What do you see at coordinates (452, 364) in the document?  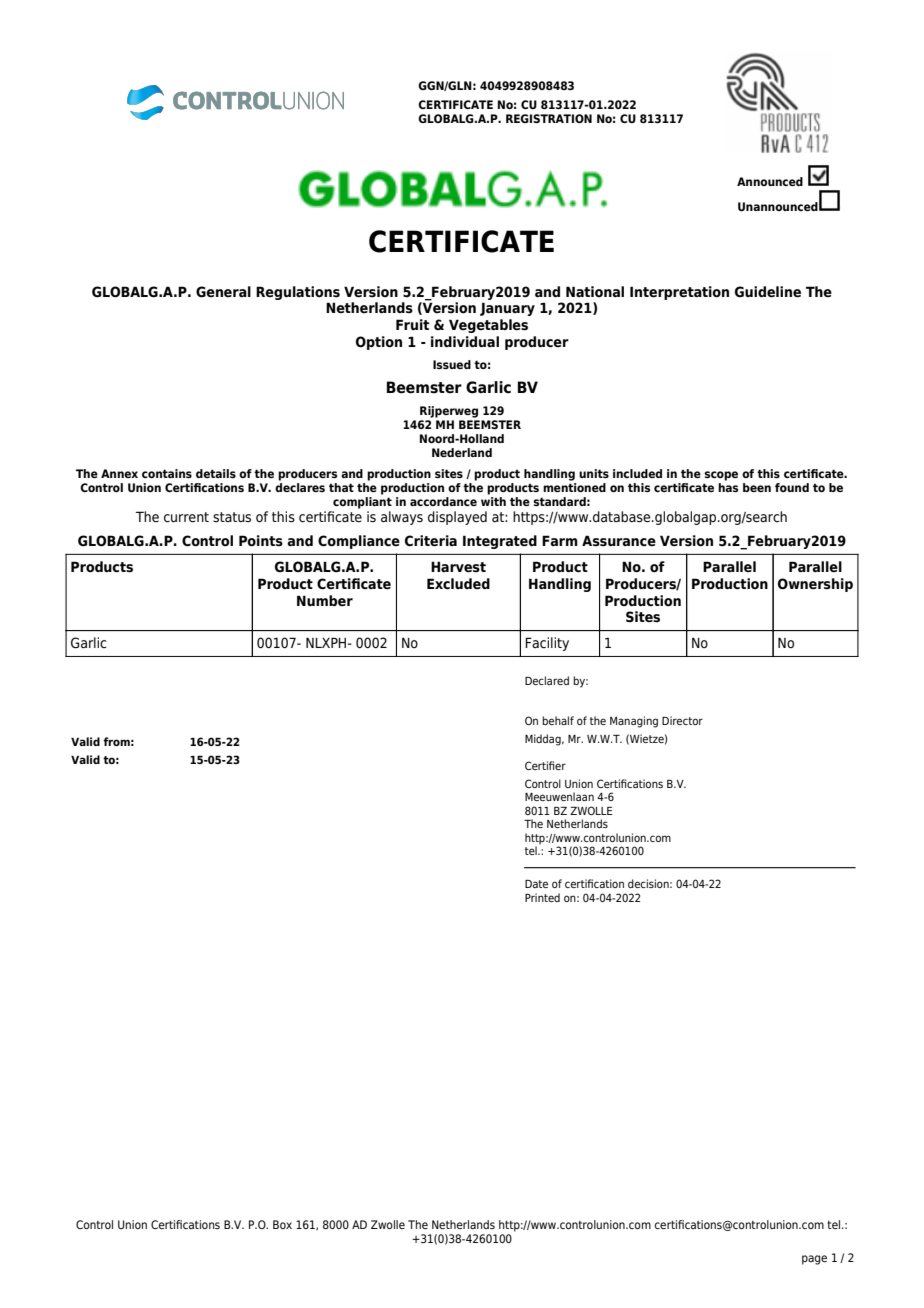 I see `Issued` at bounding box center [452, 364].
